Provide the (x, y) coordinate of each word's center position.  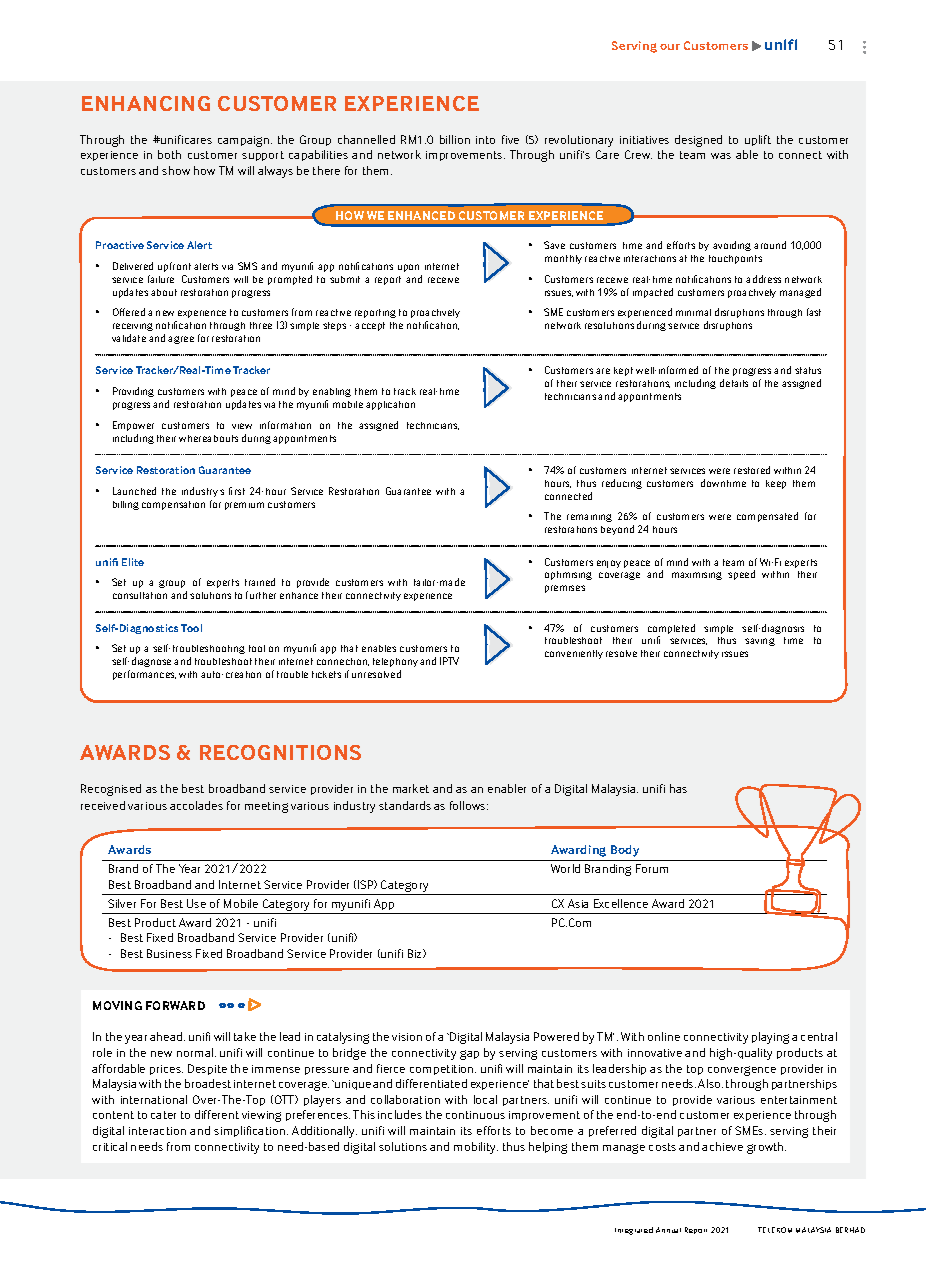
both (169, 154)
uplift (758, 140)
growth (766, 1148)
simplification (249, 1131)
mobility (476, 1148)
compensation (173, 505)
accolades (196, 805)
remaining (589, 518)
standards (405, 805)
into (485, 140)
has (678, 788)
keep (776, 484)
